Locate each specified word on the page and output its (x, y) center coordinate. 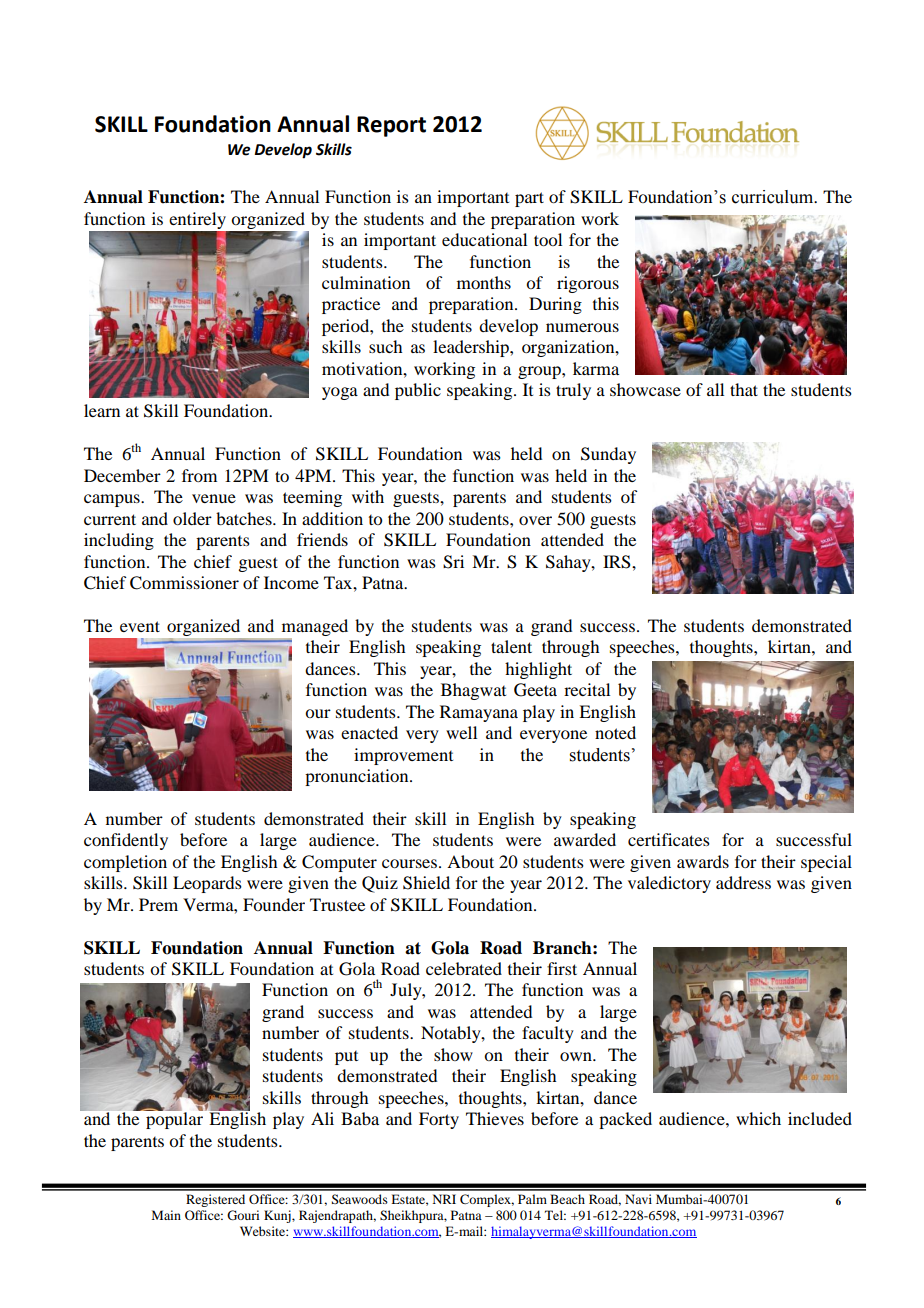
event (140, 626)
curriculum (774, 197)
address (743, 882)
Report (391, 126)
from (199, 475)
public (418, 391)
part (529, 199)
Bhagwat (473, 691)
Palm (532, 1199)
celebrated (464, 968)
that (744, 389)
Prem (158, 904)
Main (166, 1215)
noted (615, 732)
